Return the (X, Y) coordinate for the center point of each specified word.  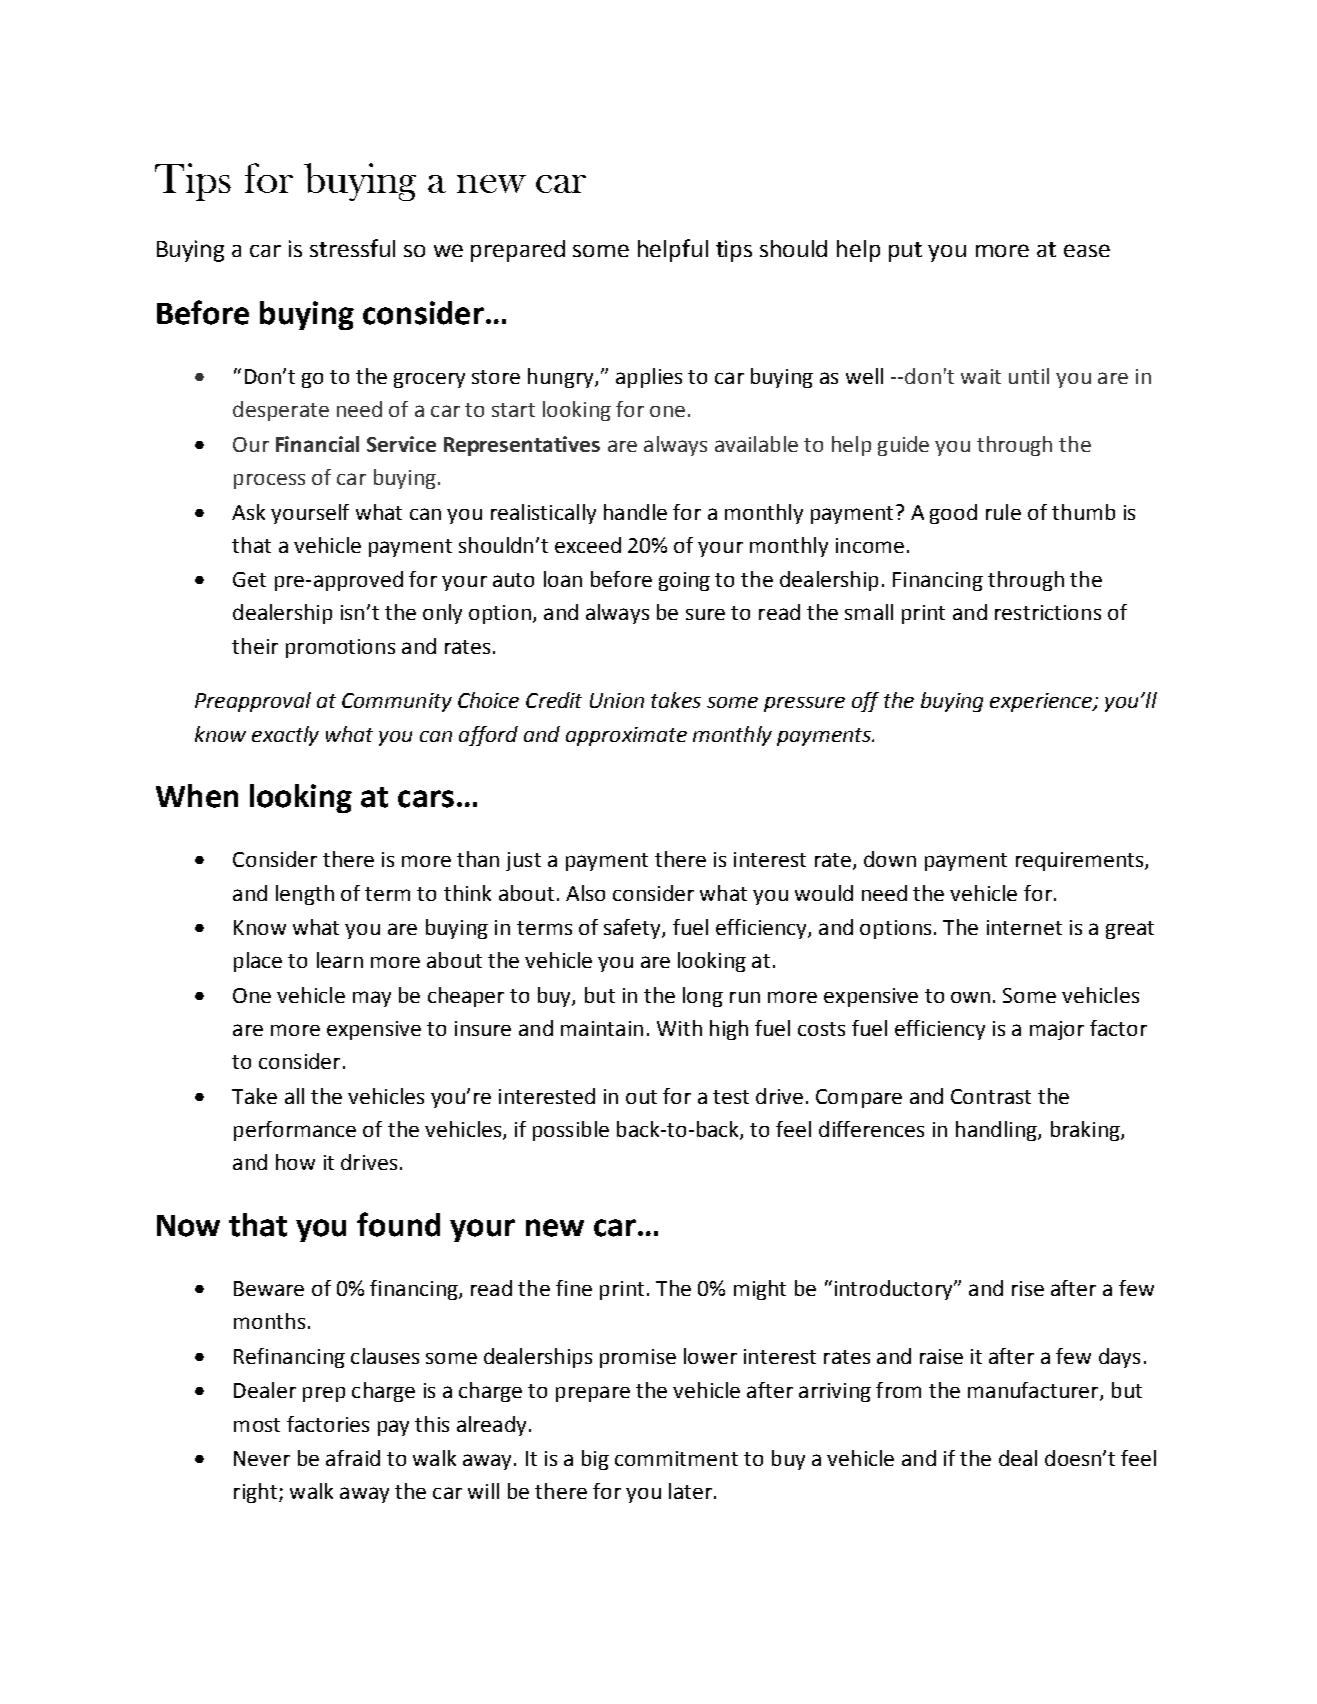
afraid (353, 1458)
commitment (676, 1458)
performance (295, 1131)
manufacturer (1034, 1391)
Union (617, 700)
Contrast (991, 1096)
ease (1087, 250)
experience (1042, 702)
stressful (352, 248)
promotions (340, 648)
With (679, 1028)
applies (649, 378)
